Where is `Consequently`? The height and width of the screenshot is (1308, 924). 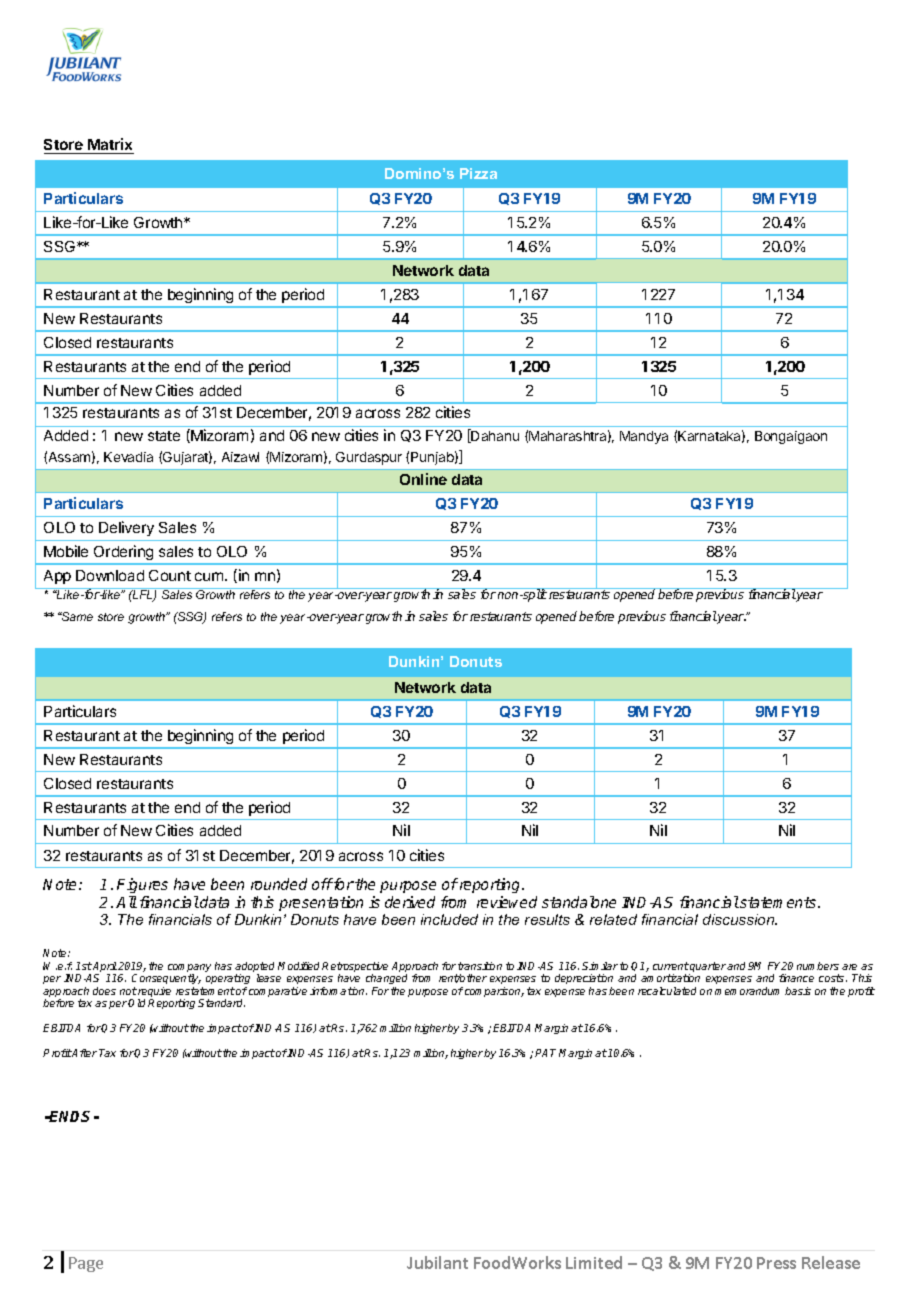 Consequently is located at coordinates (166, 979).
